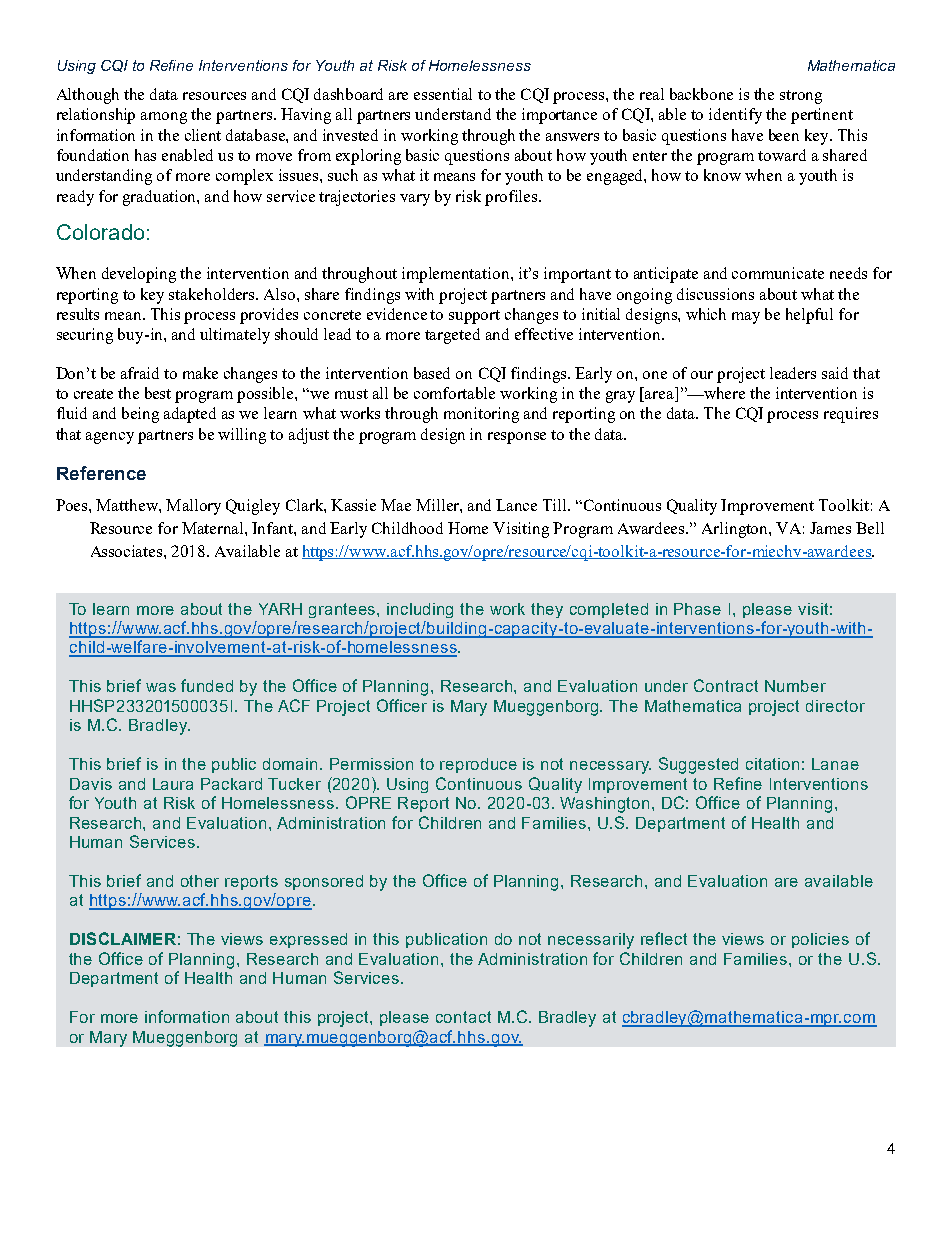 The height and width of the screenshot is (1233, 952). Describe the element at coordinates (164, 118) in the screenshot. I see `among` at that location.
